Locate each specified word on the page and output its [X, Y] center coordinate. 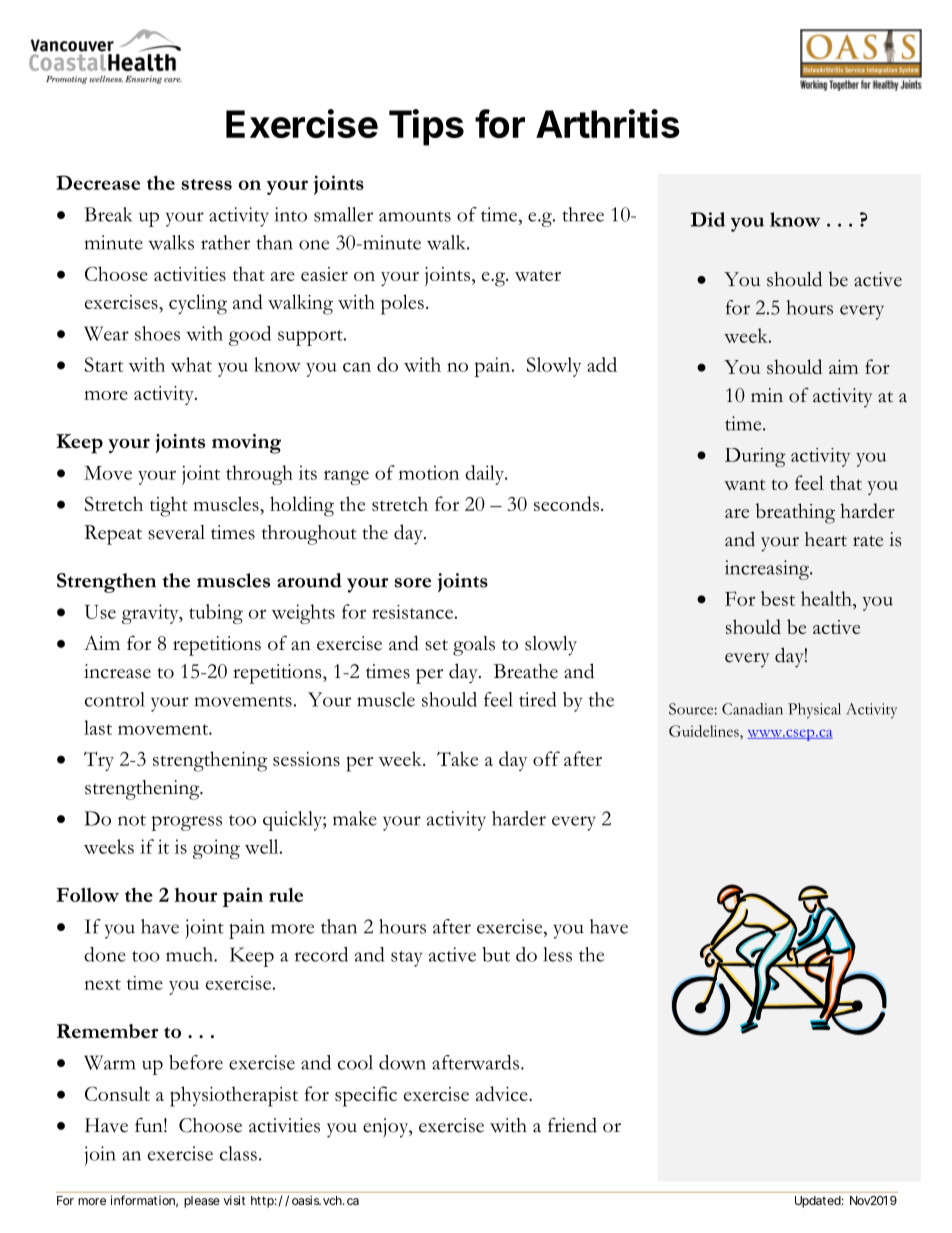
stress [206, 184]
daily [486, 475]
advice [503, 1093]
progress [186, 823]
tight [169, 506]
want [744, 484]
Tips [426, 127]
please [202, 1202]
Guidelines [705, 731]
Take [457, 758]
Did [708, 219]
